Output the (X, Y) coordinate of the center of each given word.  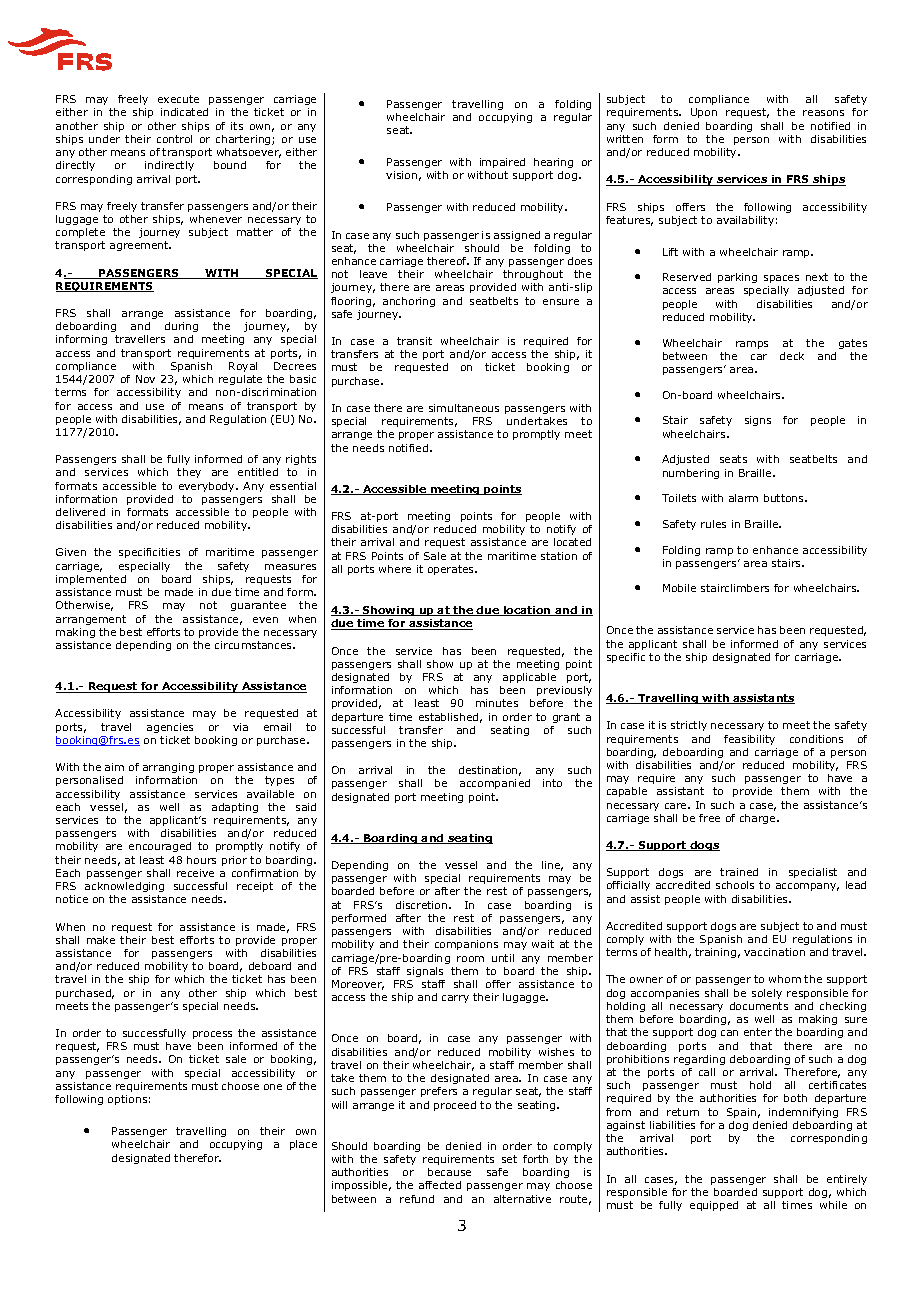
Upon (704, 113)
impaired (502, 163)
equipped (714, 1206)
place (303, 1145)
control (174, 139)
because (449, 1172)
